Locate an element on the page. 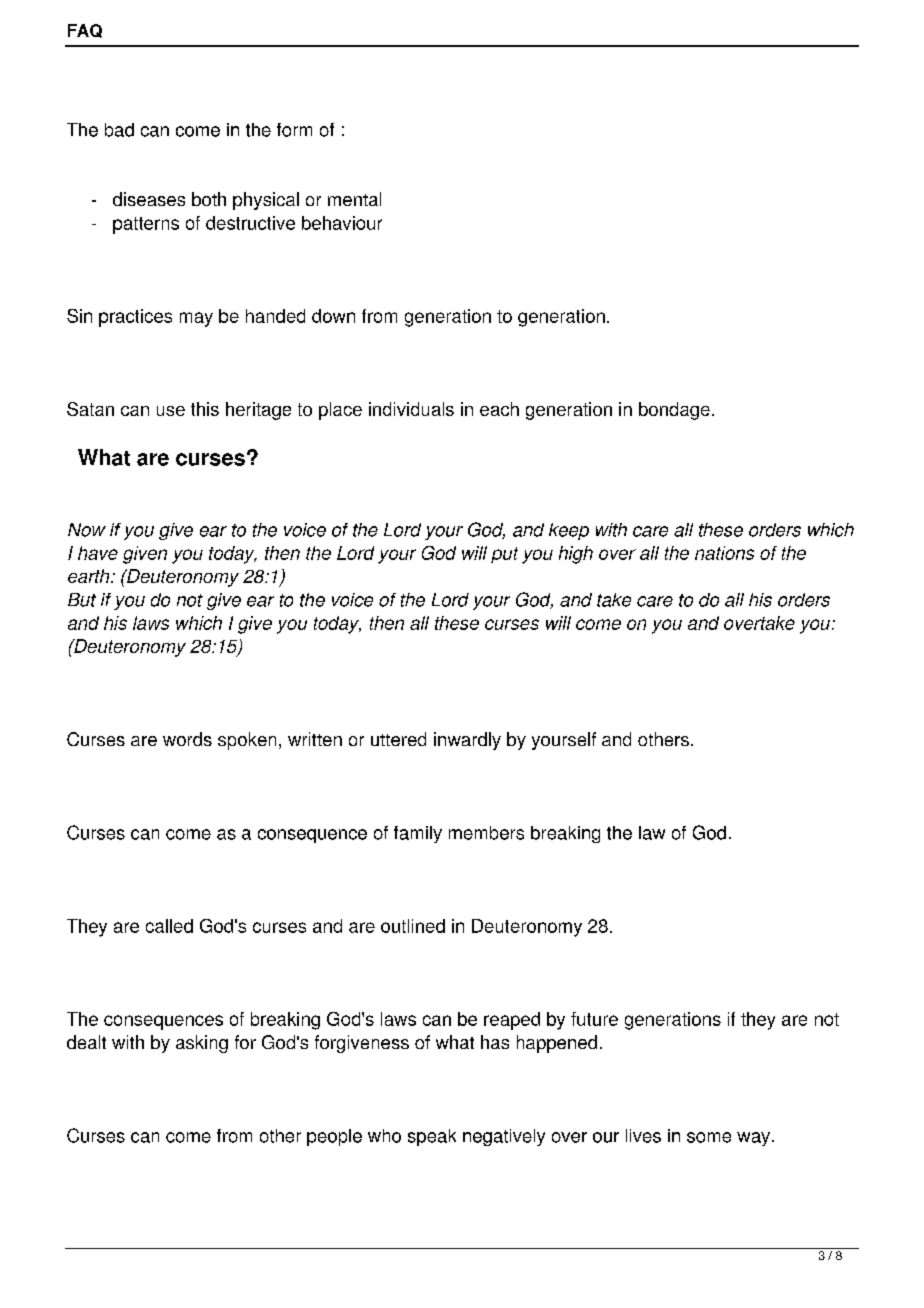 The image size is (924, 1308). FAQ is located at coordinates (85, 31).
